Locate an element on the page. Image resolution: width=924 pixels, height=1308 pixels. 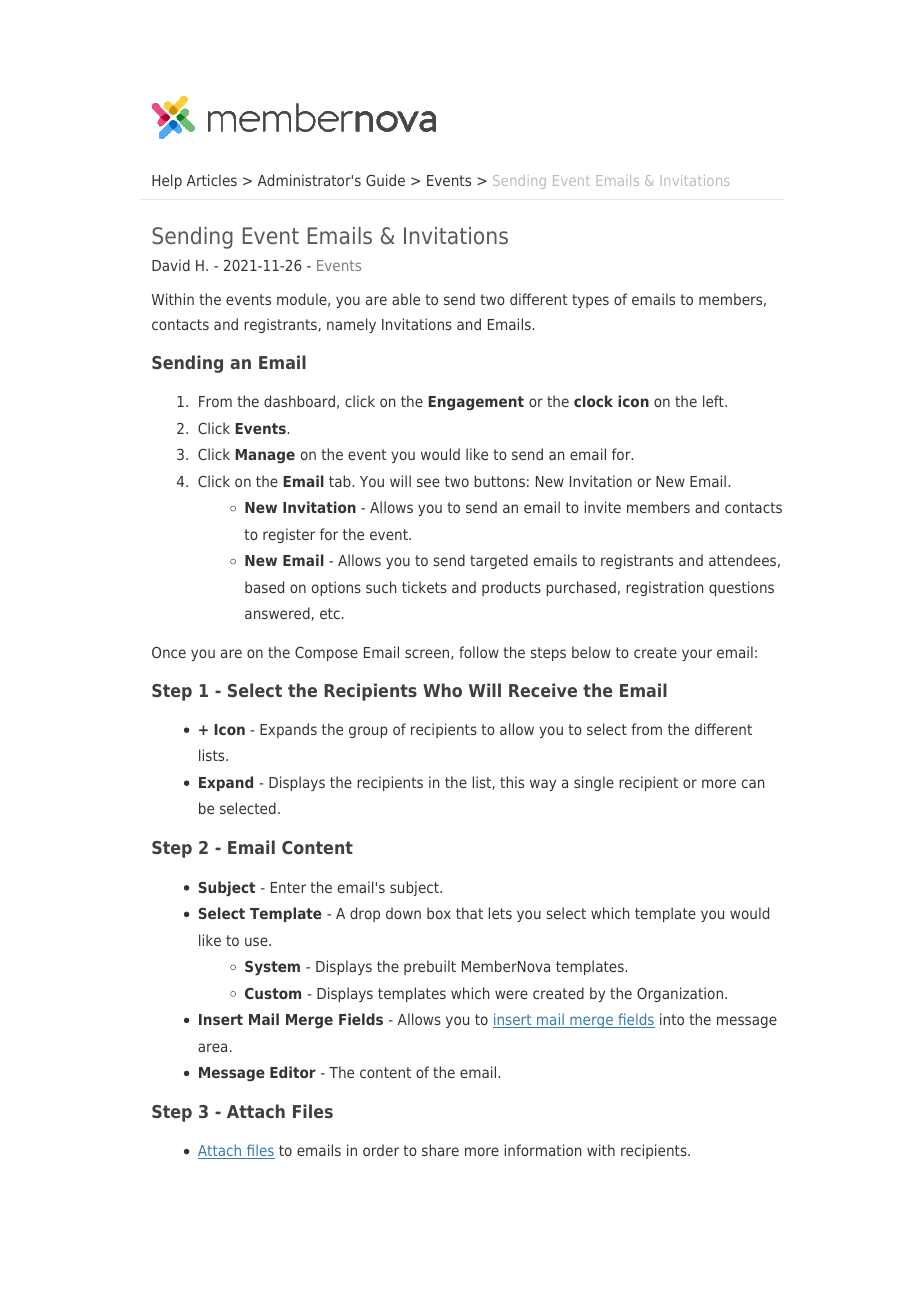
that is located at coordinates (469, 913).
